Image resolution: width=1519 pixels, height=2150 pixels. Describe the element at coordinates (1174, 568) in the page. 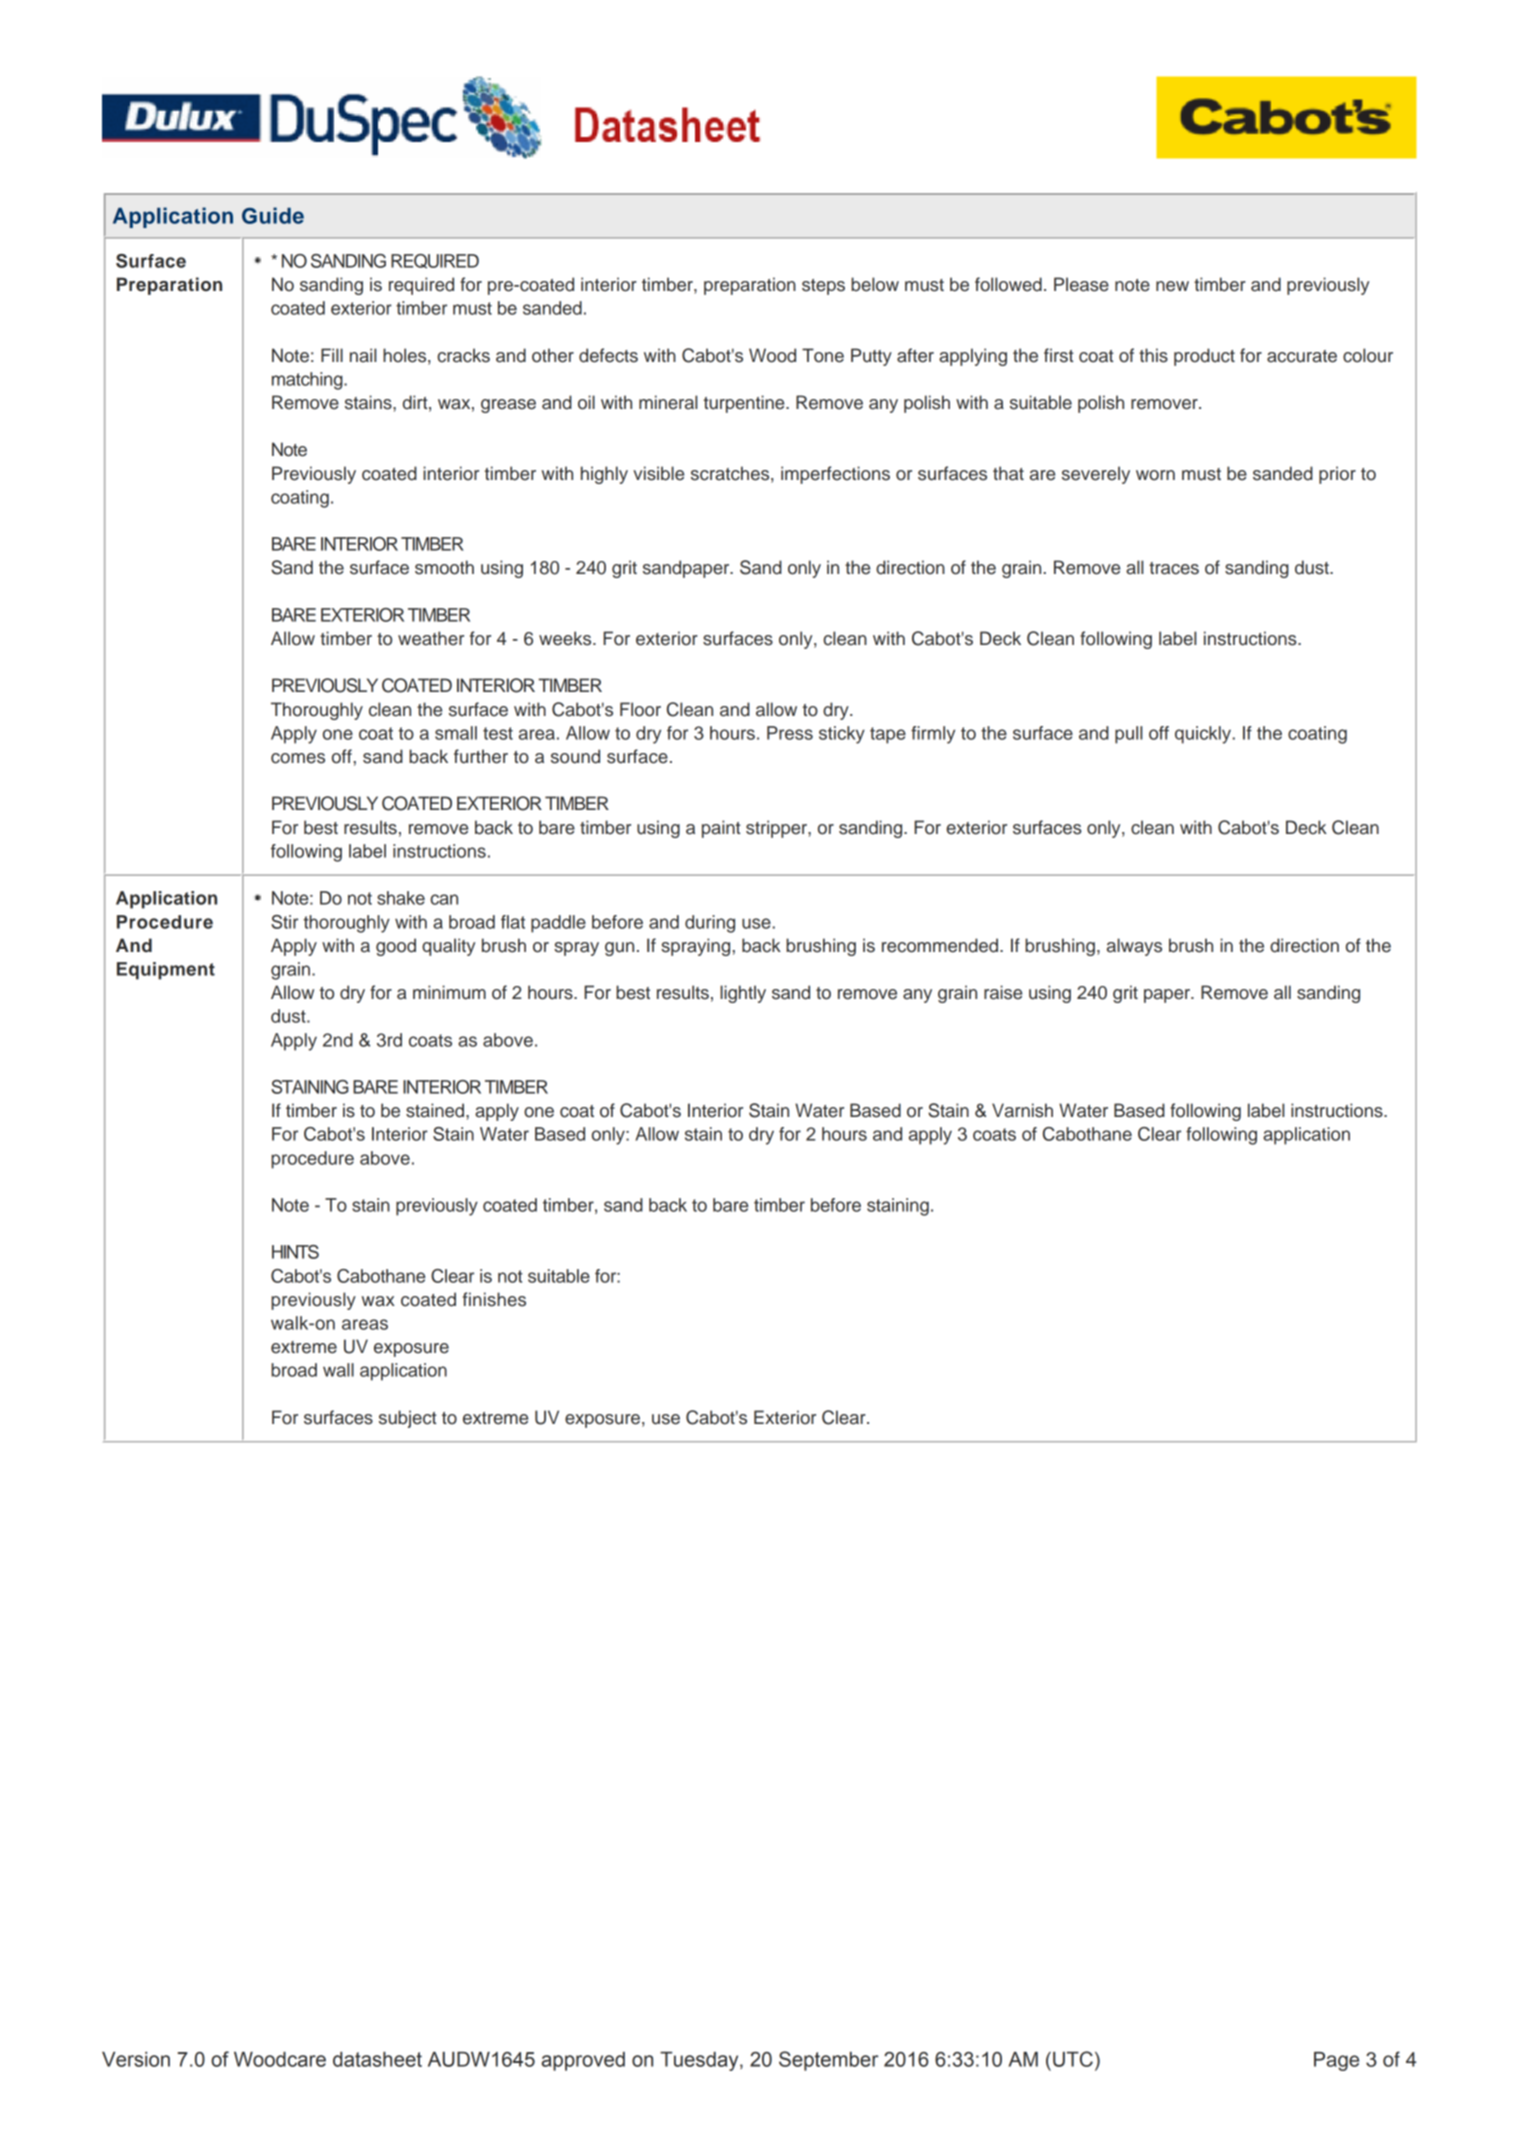

I see `traces` at that location.
